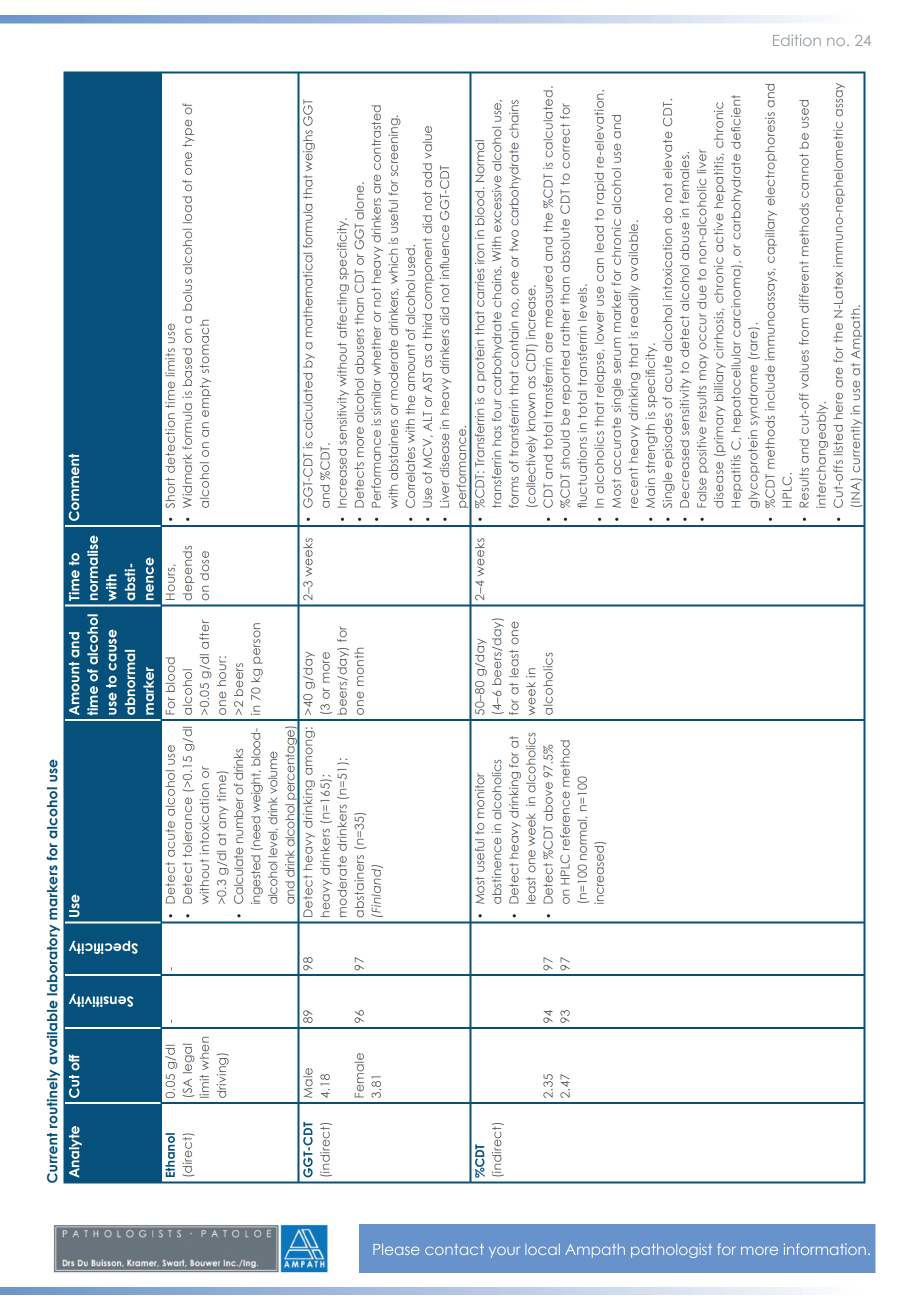  Describe the element at coordinates (671, 1250) in the image. I see `pathologist` at that location.
